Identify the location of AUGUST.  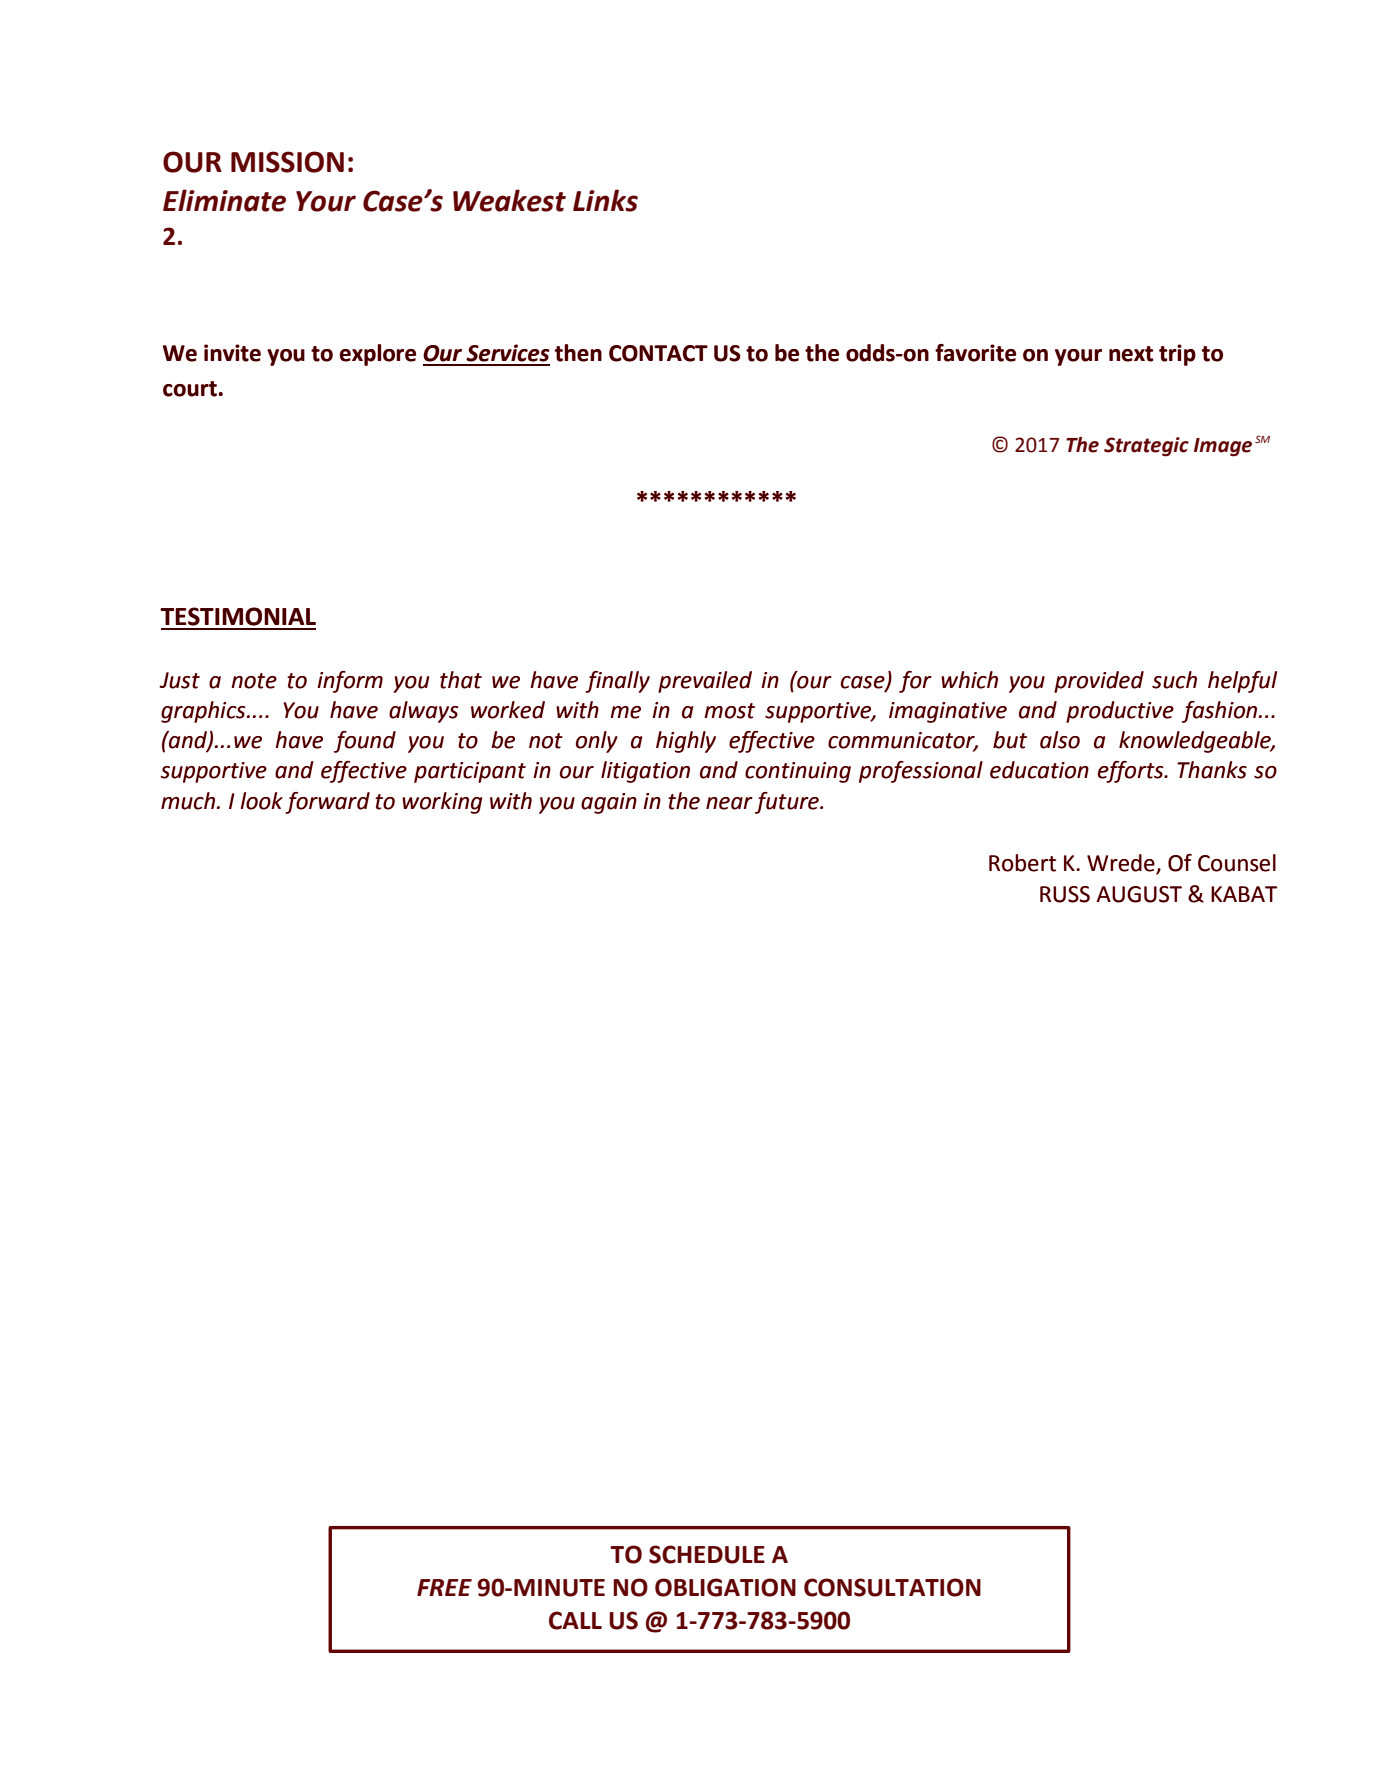
(1139, 894).
